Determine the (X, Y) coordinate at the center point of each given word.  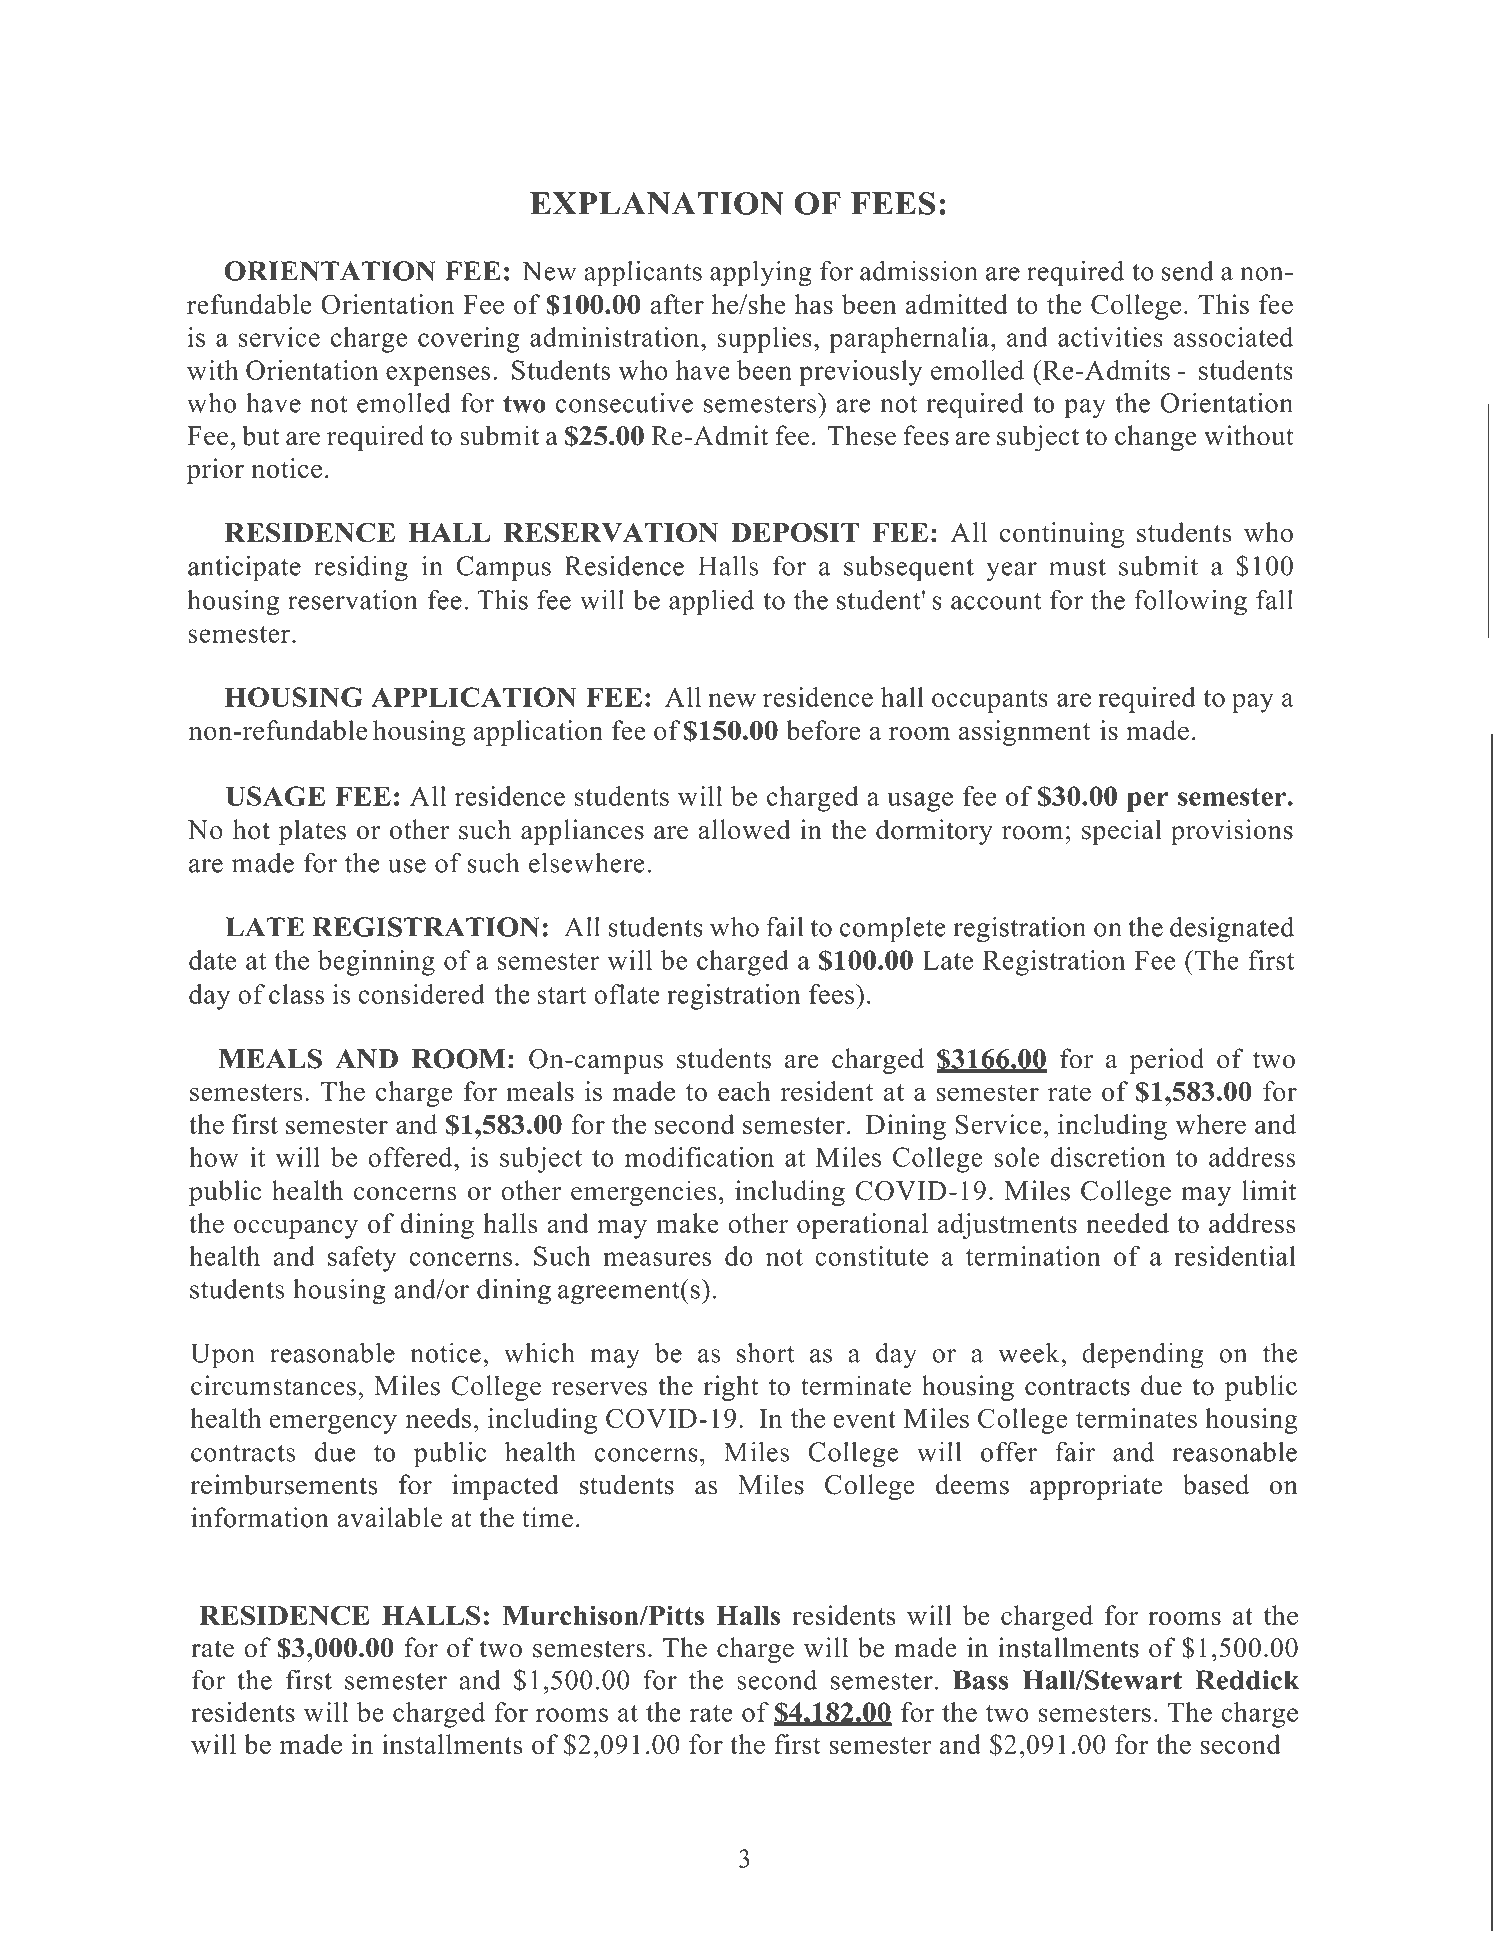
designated (1232, 929)
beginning (376, 963)
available (390, 1517)
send (1188, 271)
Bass (981, 1680)
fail (784, 926)
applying (761, 273)
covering (468, 340)
